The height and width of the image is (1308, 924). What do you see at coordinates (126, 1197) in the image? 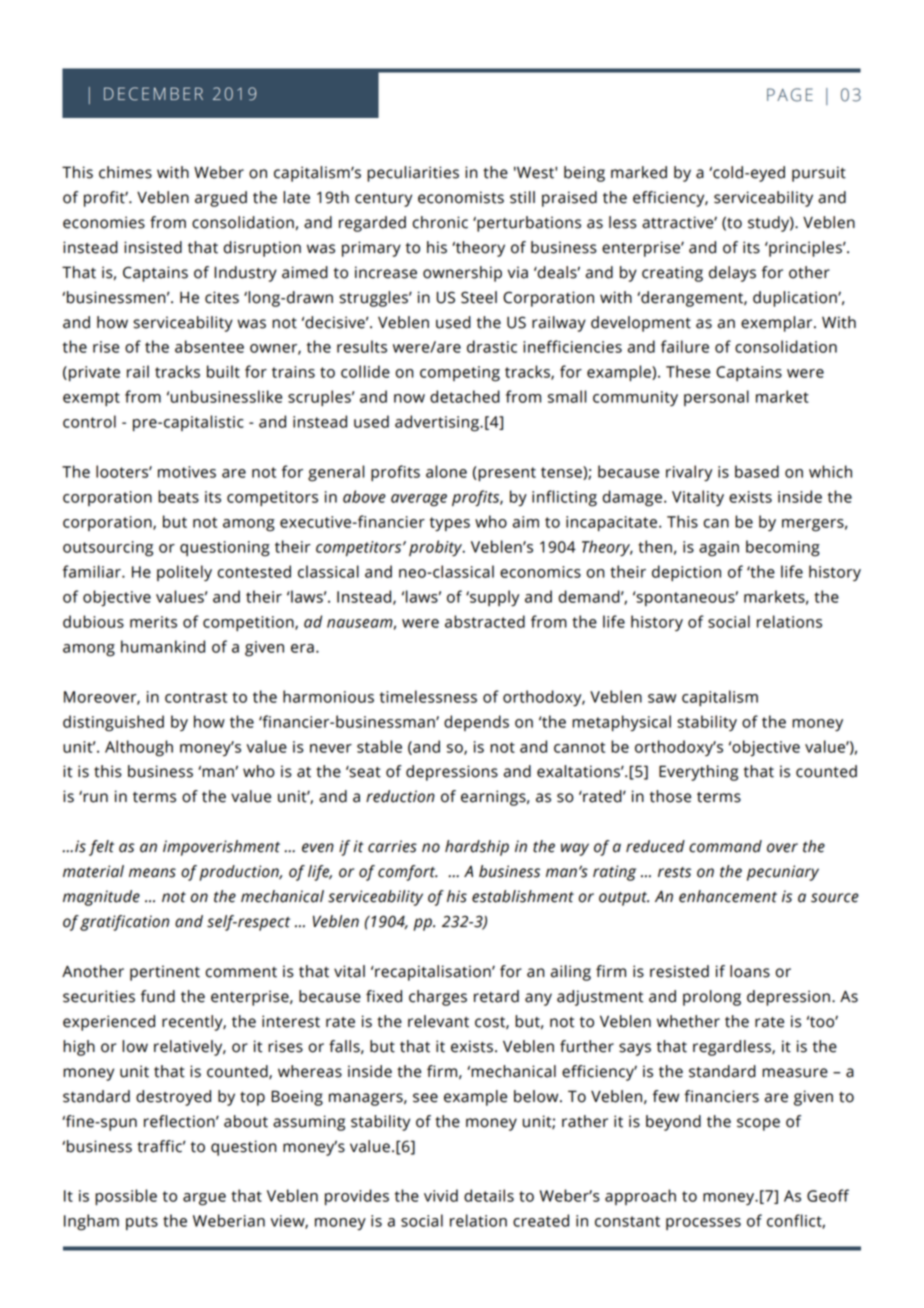
I see `possible` at bounding box center [126, 1197].
